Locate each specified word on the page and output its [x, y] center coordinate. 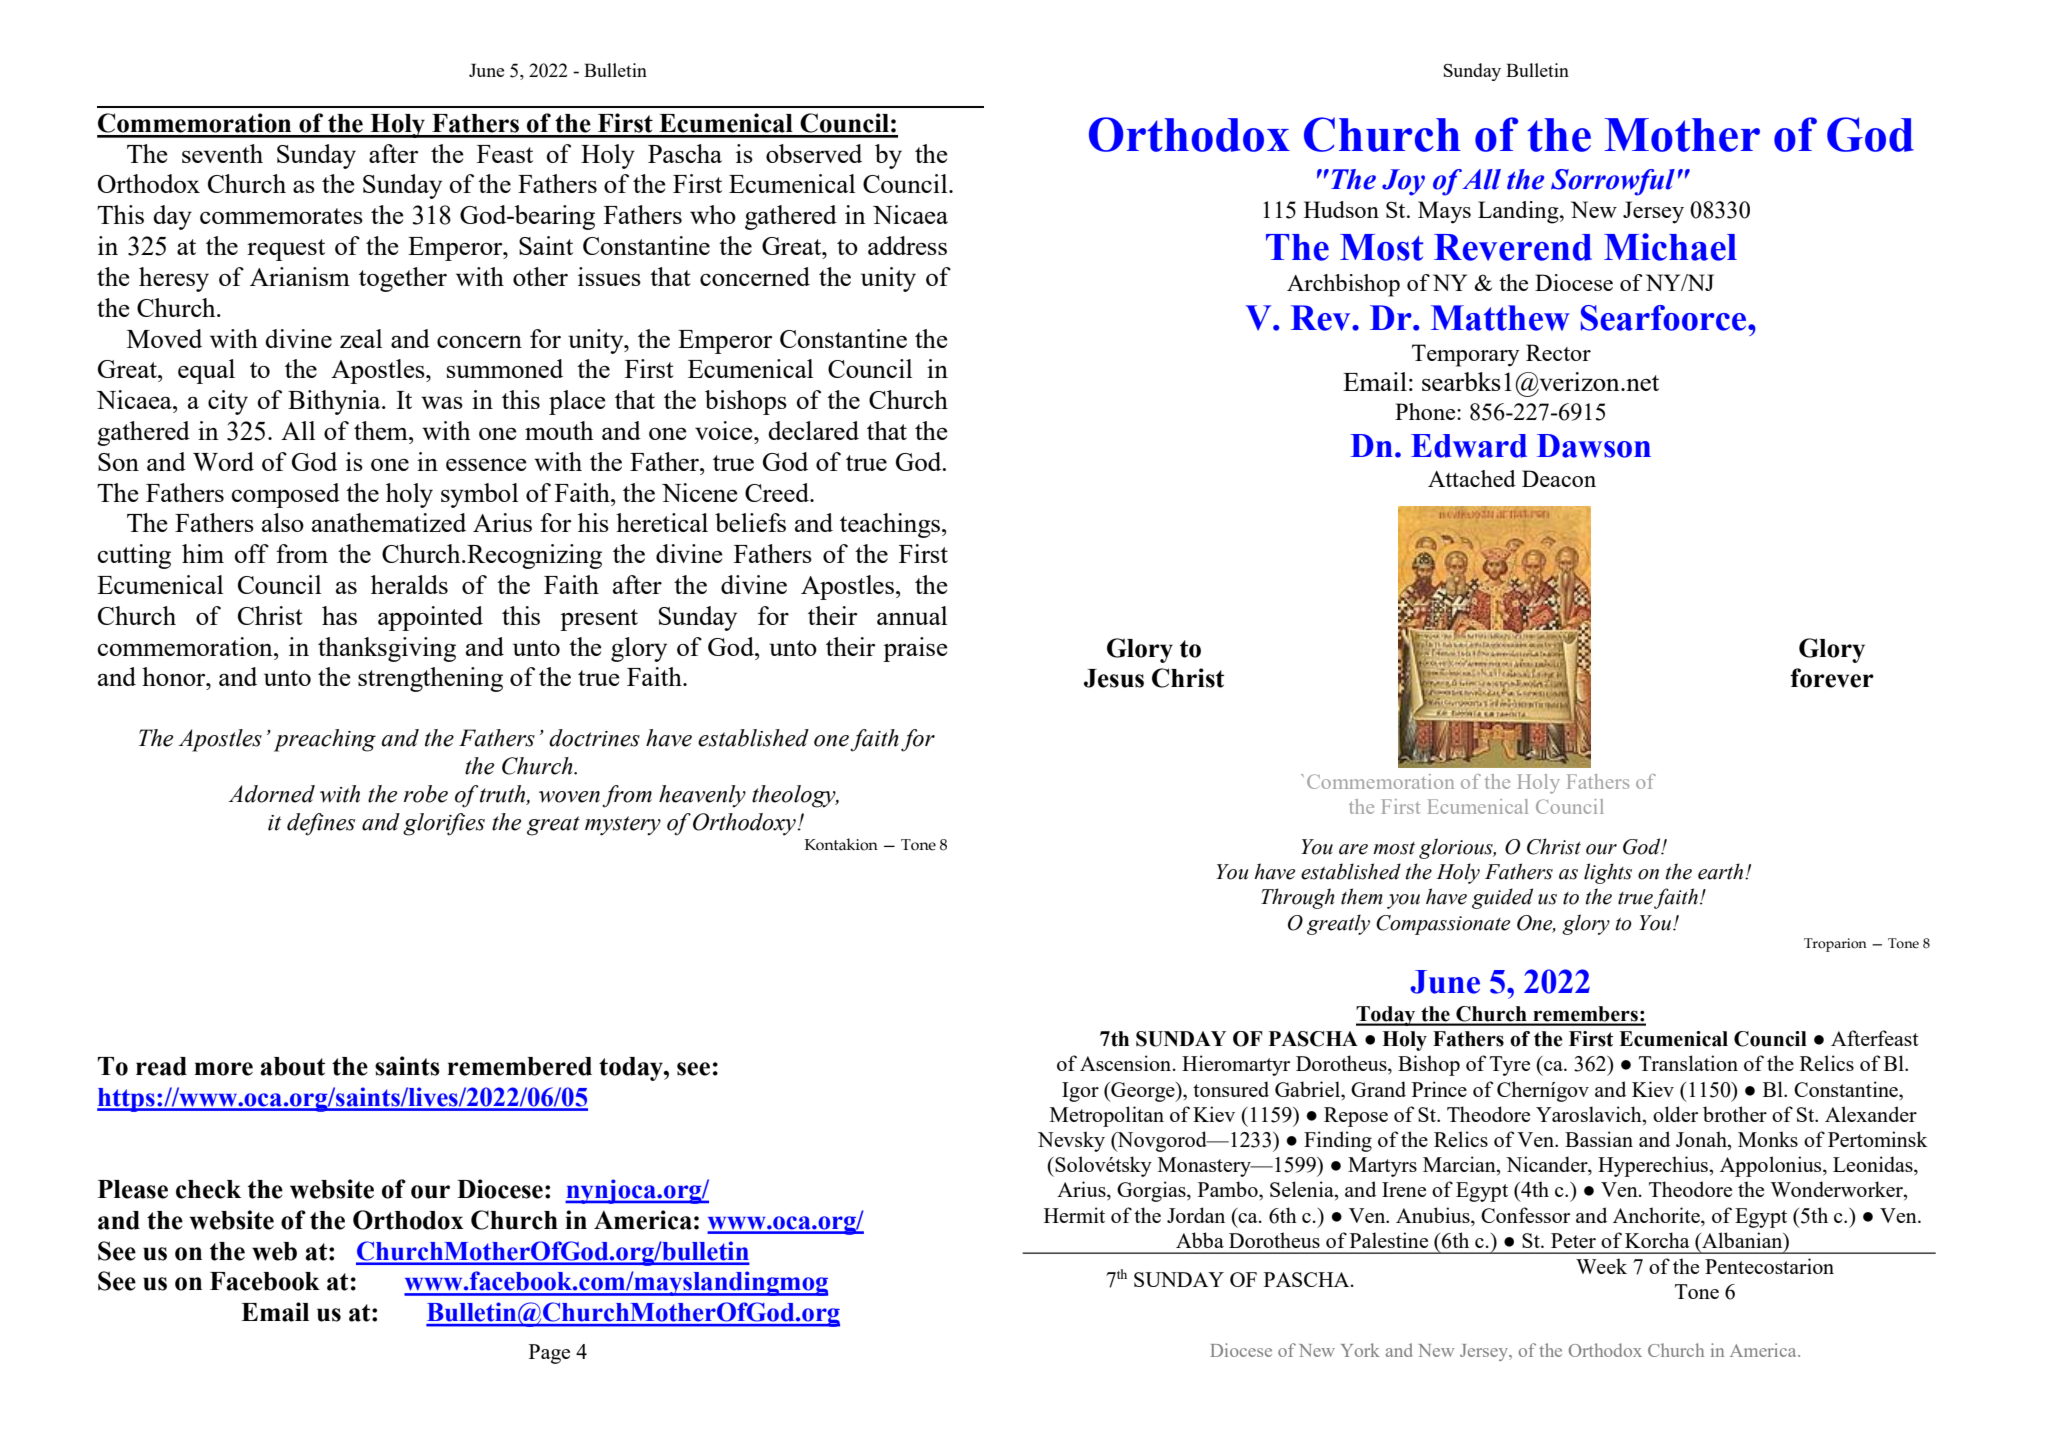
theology [795, 796]
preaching [325, 740]
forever [1832, 678]
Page [549, 1354]
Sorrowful [1613, 182]
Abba [1200, 1240]
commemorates [281, 216]
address [907, 245]
